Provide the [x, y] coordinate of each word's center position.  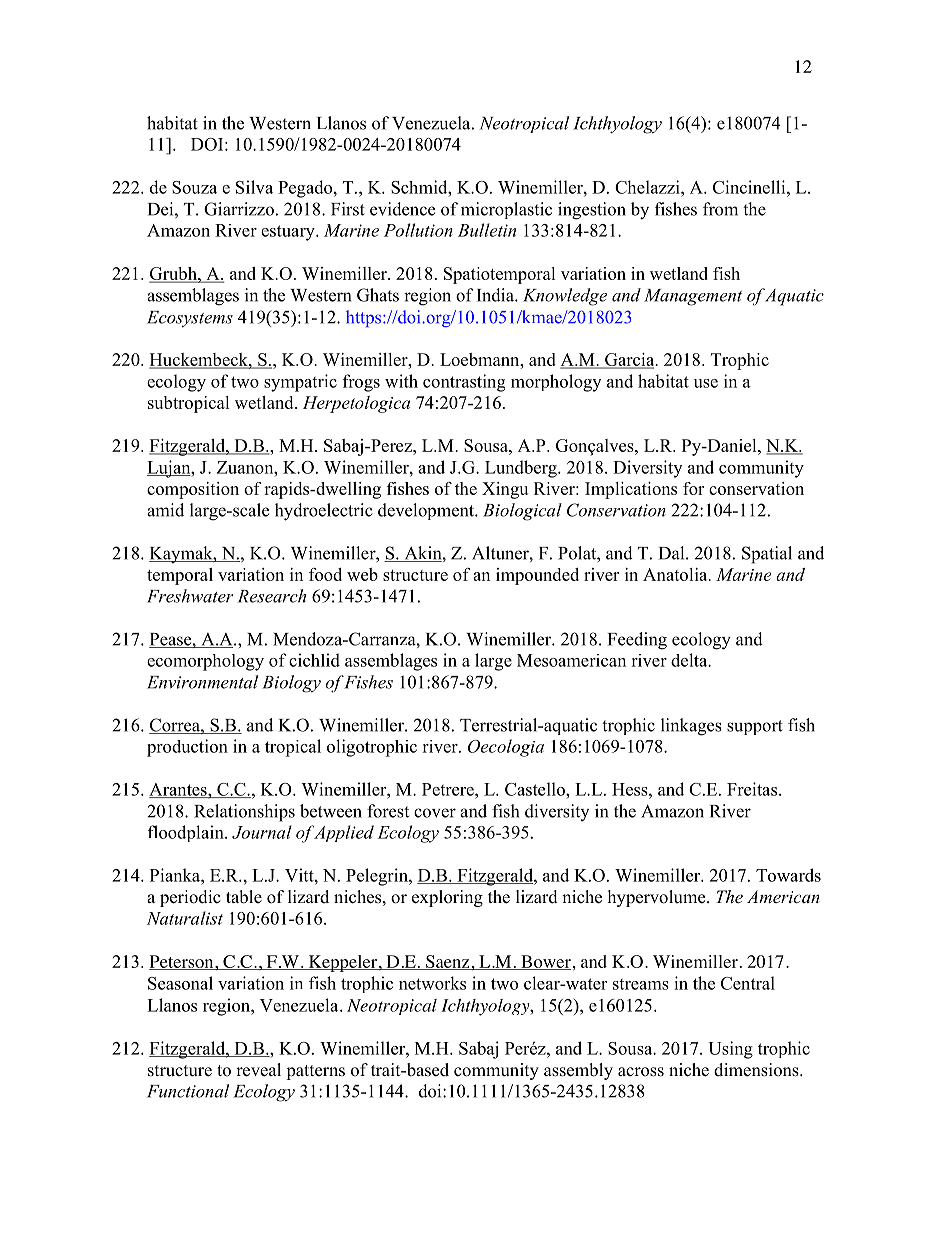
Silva [254, 187]
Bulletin [487, 230]
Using [730, 1050]
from [720, 209]
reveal [258, 1070]
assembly [578, 1071]
